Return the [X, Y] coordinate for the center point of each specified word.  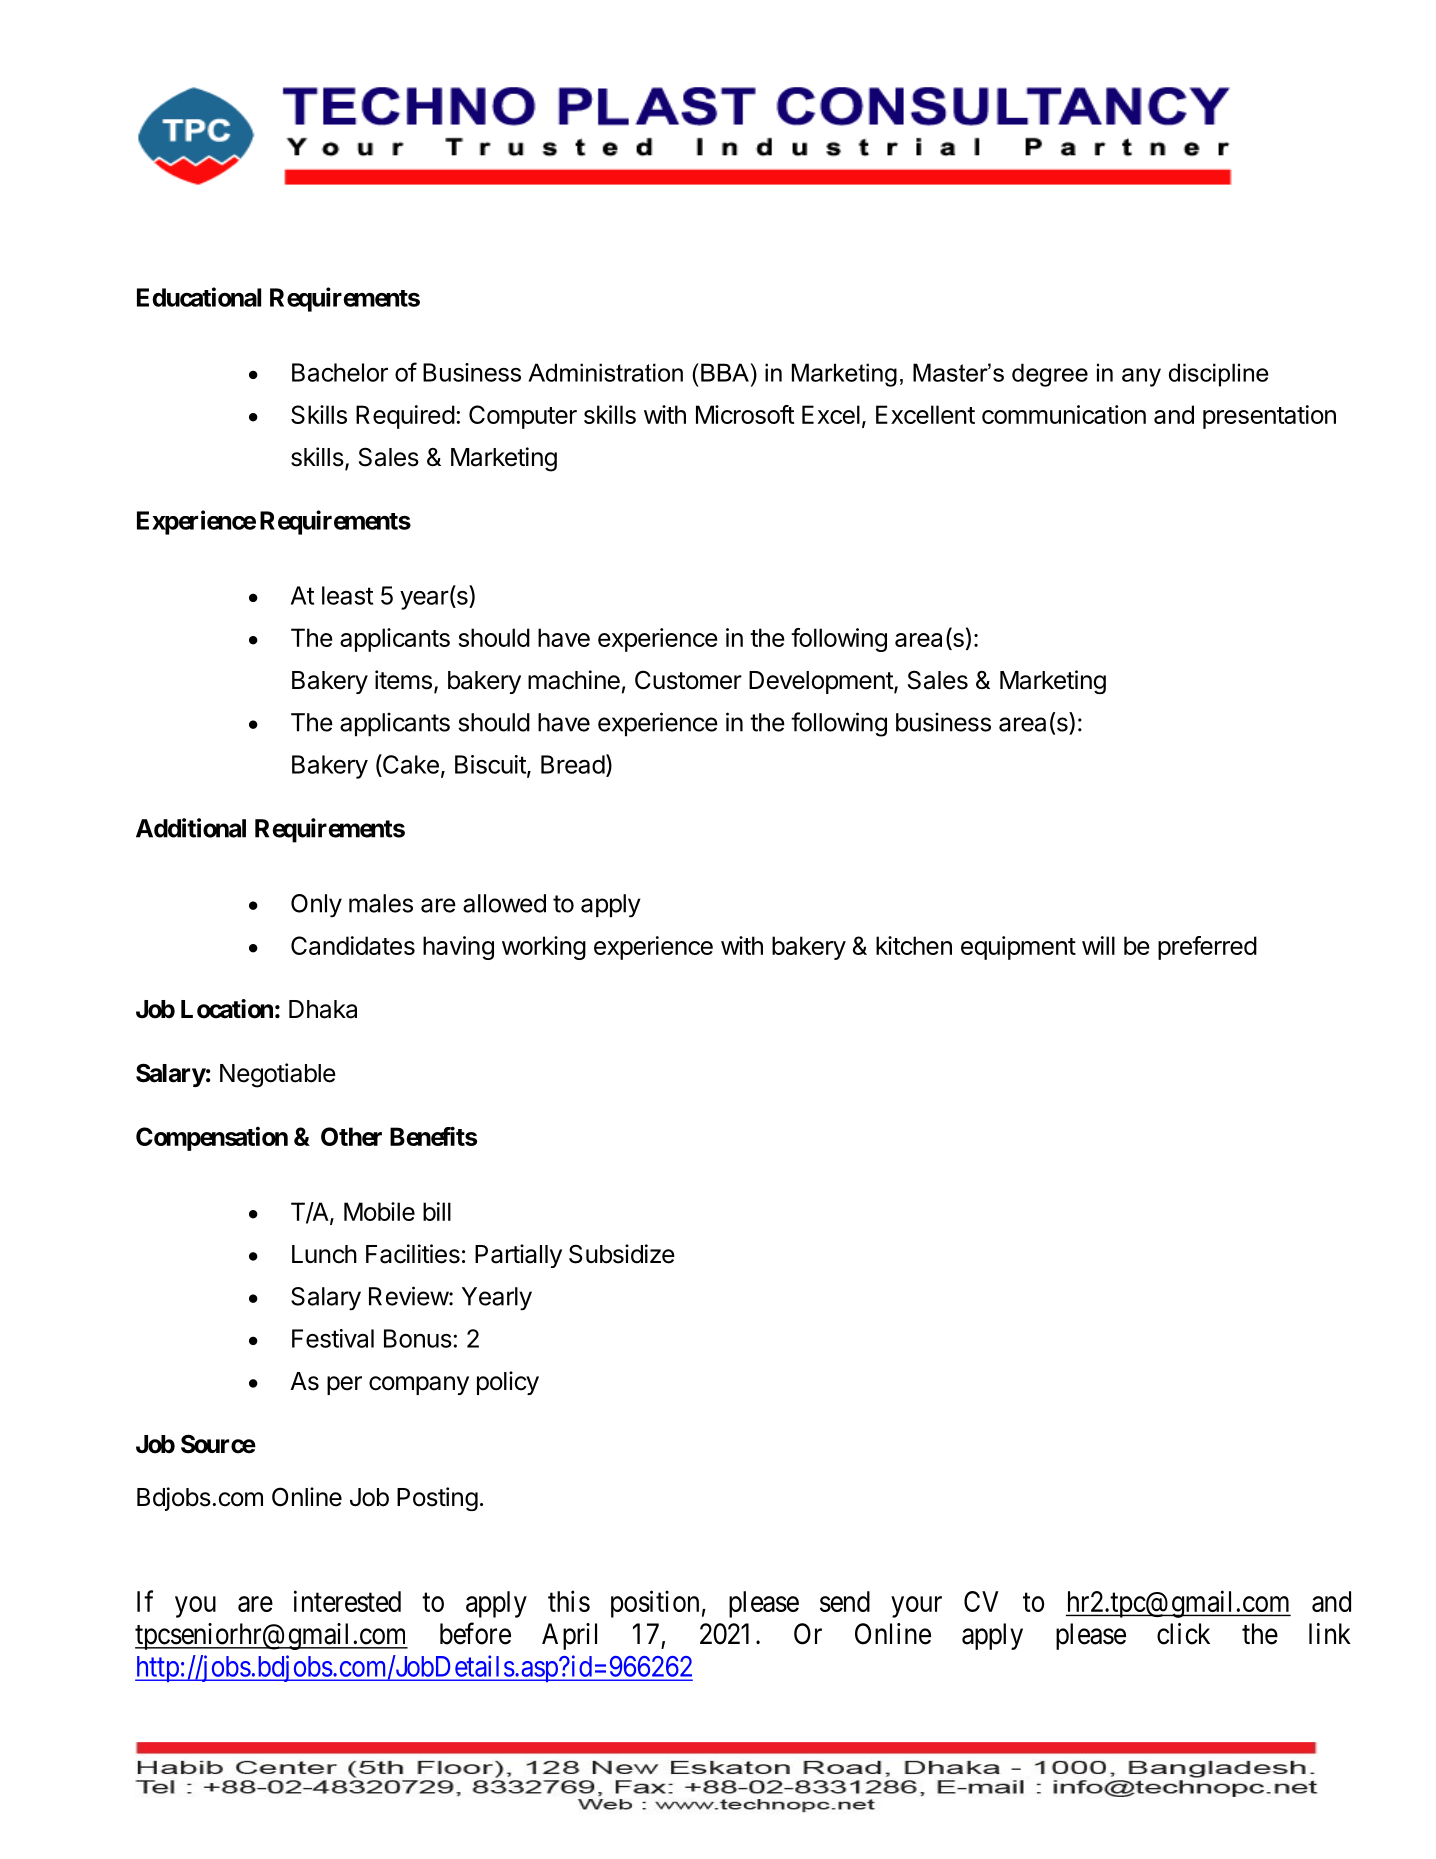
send [845, 1601]
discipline [1219, 375]
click [1183, 1634]
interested [347, 1601]
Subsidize [622, 1254]
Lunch [324, 1254]
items [403, 680]
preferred [1207, 948]
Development [822, 682]
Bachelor [340, 372]
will [1098, 945]
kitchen [914, 945]
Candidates [353, 945]
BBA [725, 372]
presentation [1269, 417]
